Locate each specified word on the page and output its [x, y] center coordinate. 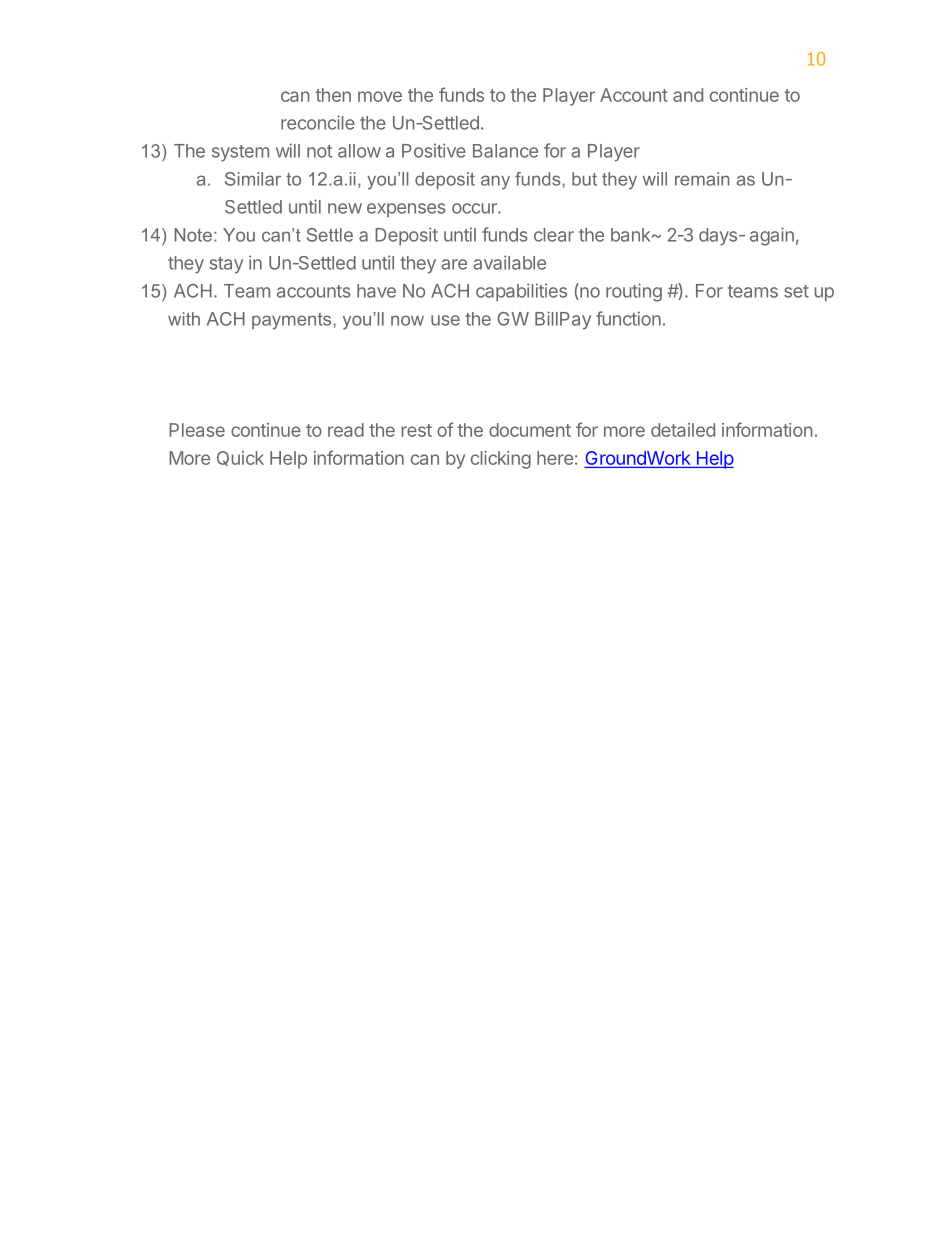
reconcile [318, 122]
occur [475, 208]
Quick [240, 458]
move [380, 96]
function [628, 318]
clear [554, 235]
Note [193, 235]
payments [293, 321]
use [445, 320]
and [688, 95]
